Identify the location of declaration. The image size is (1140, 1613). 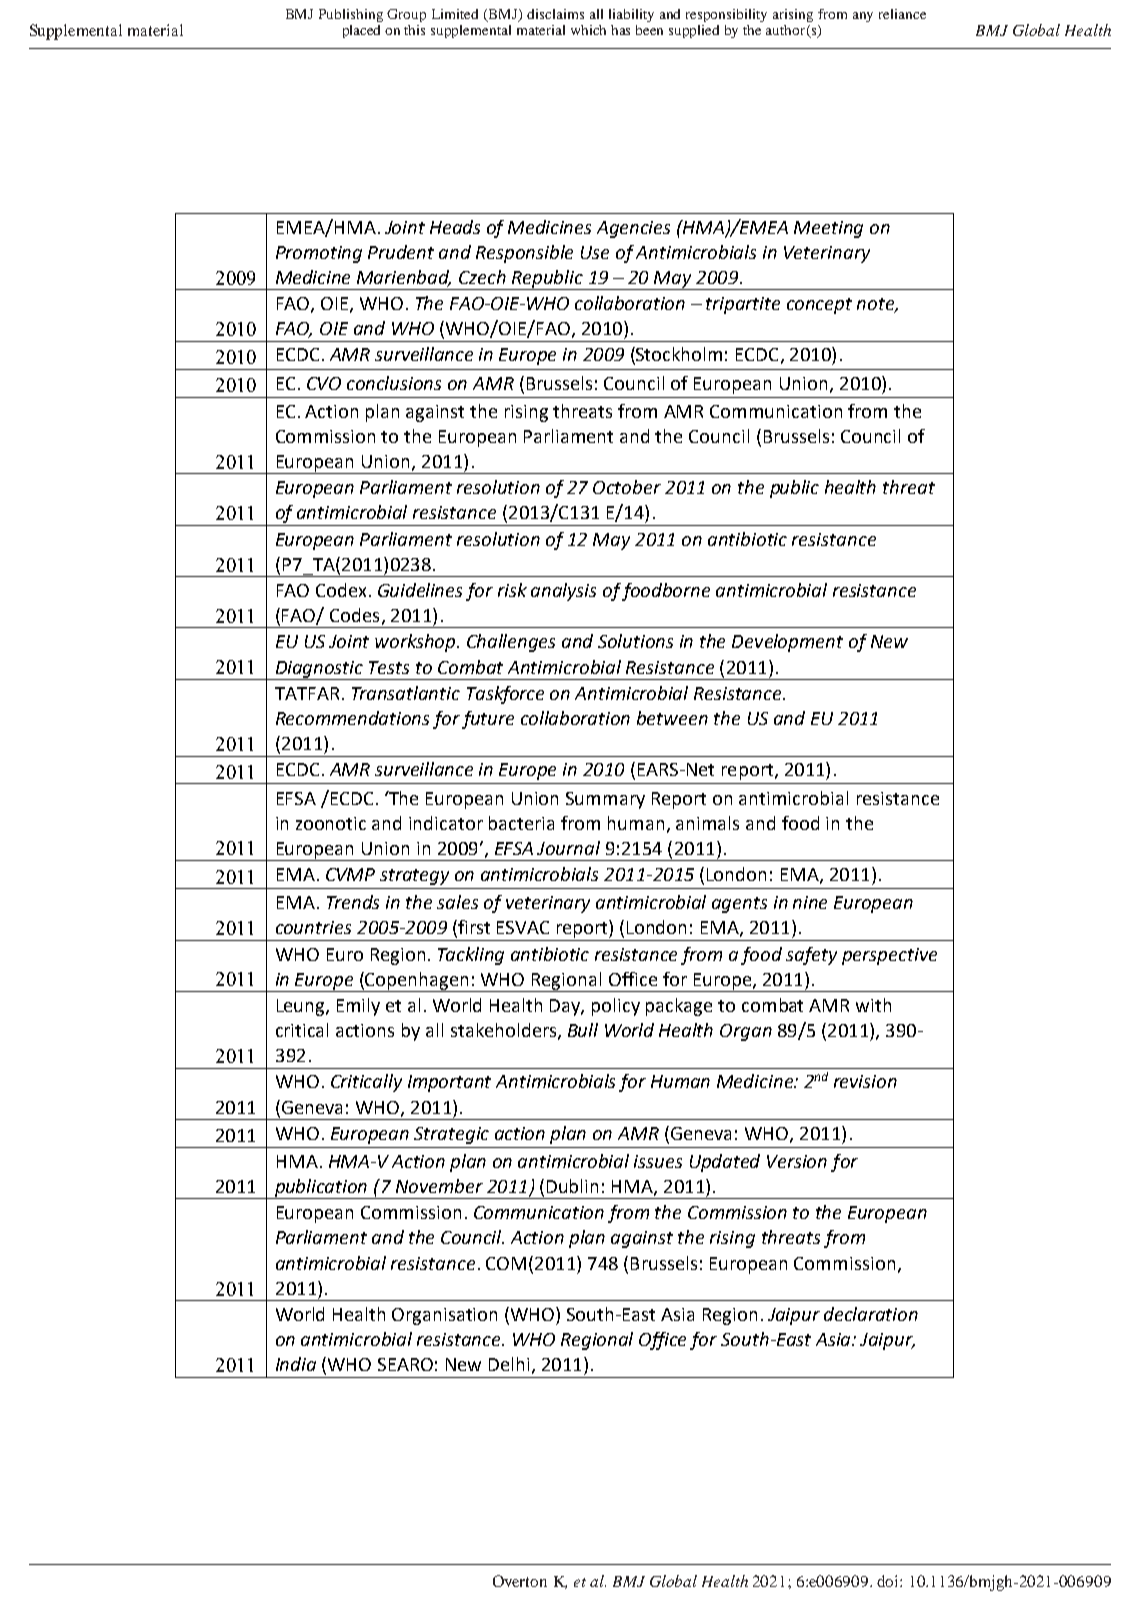
(871, 1314).
